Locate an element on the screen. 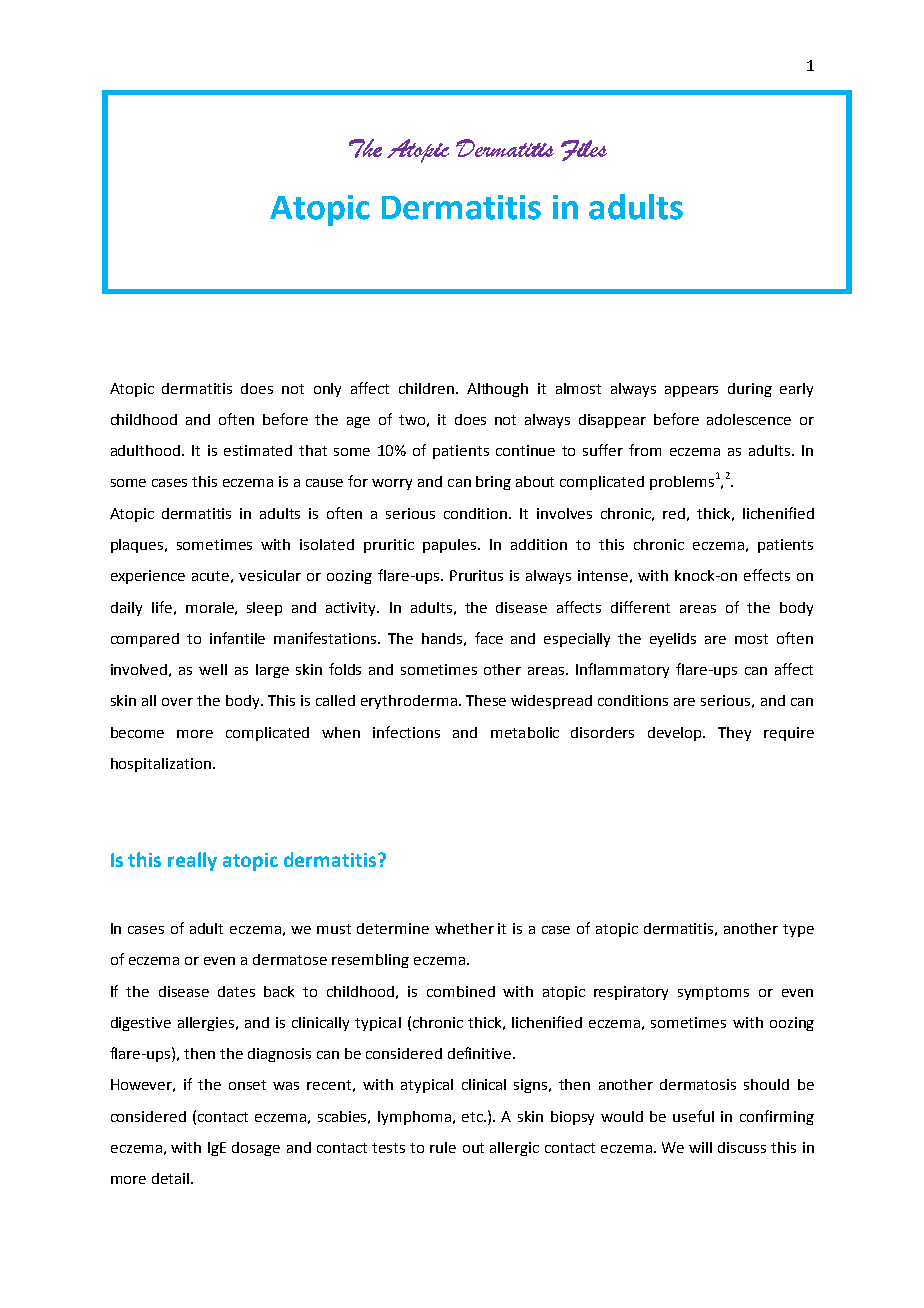 This screenshot has height=1308, width=924. dosage is located at coordinates (256, 1149).
